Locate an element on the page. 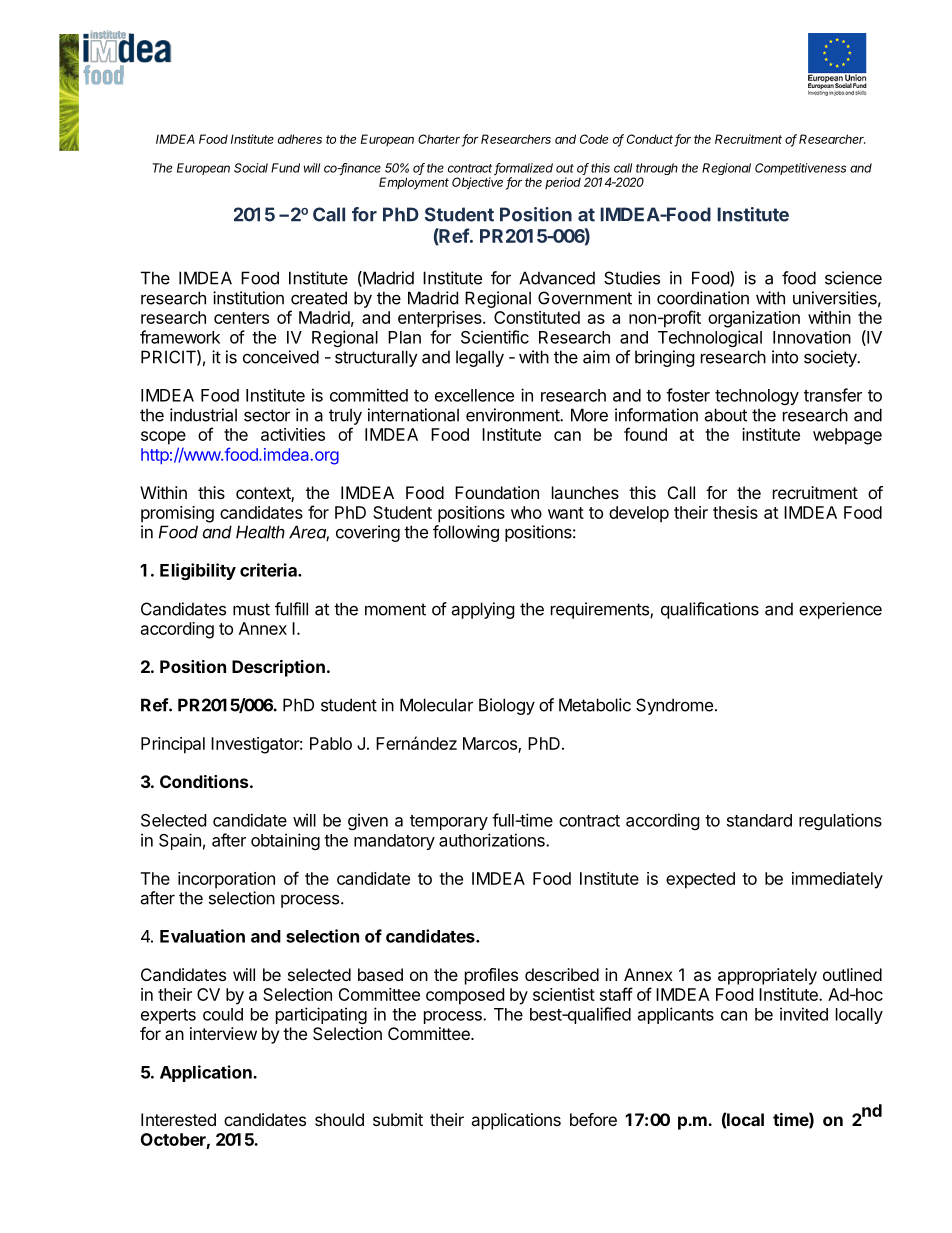  qualifications is located at coordinates (710, 610).
